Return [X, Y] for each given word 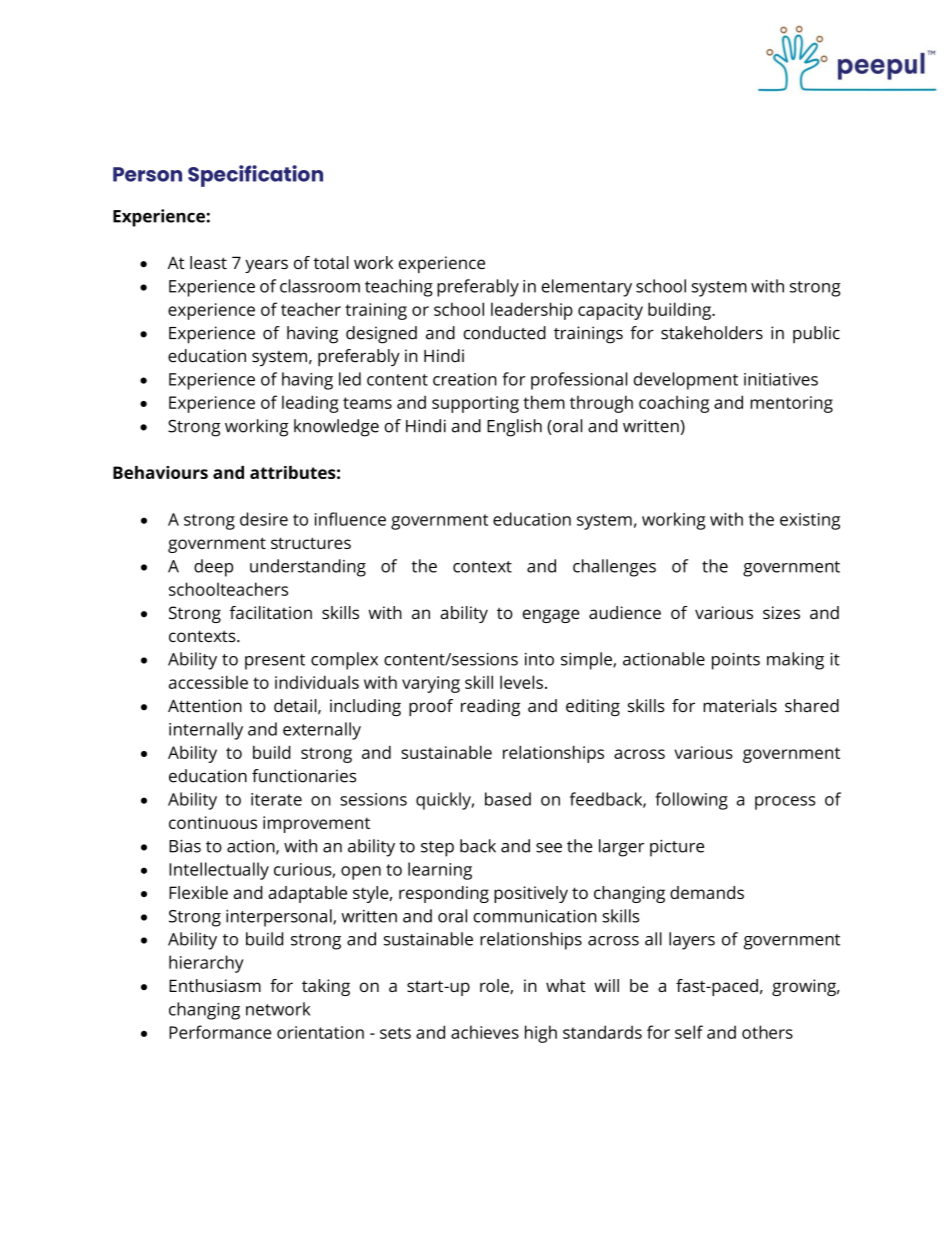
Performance [220, 1032]
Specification [255, 176]
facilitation [271, 612]
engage [551, 616]
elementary [586, 288]
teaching [399, 288]
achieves [485, 1032]
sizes [781, 612]
